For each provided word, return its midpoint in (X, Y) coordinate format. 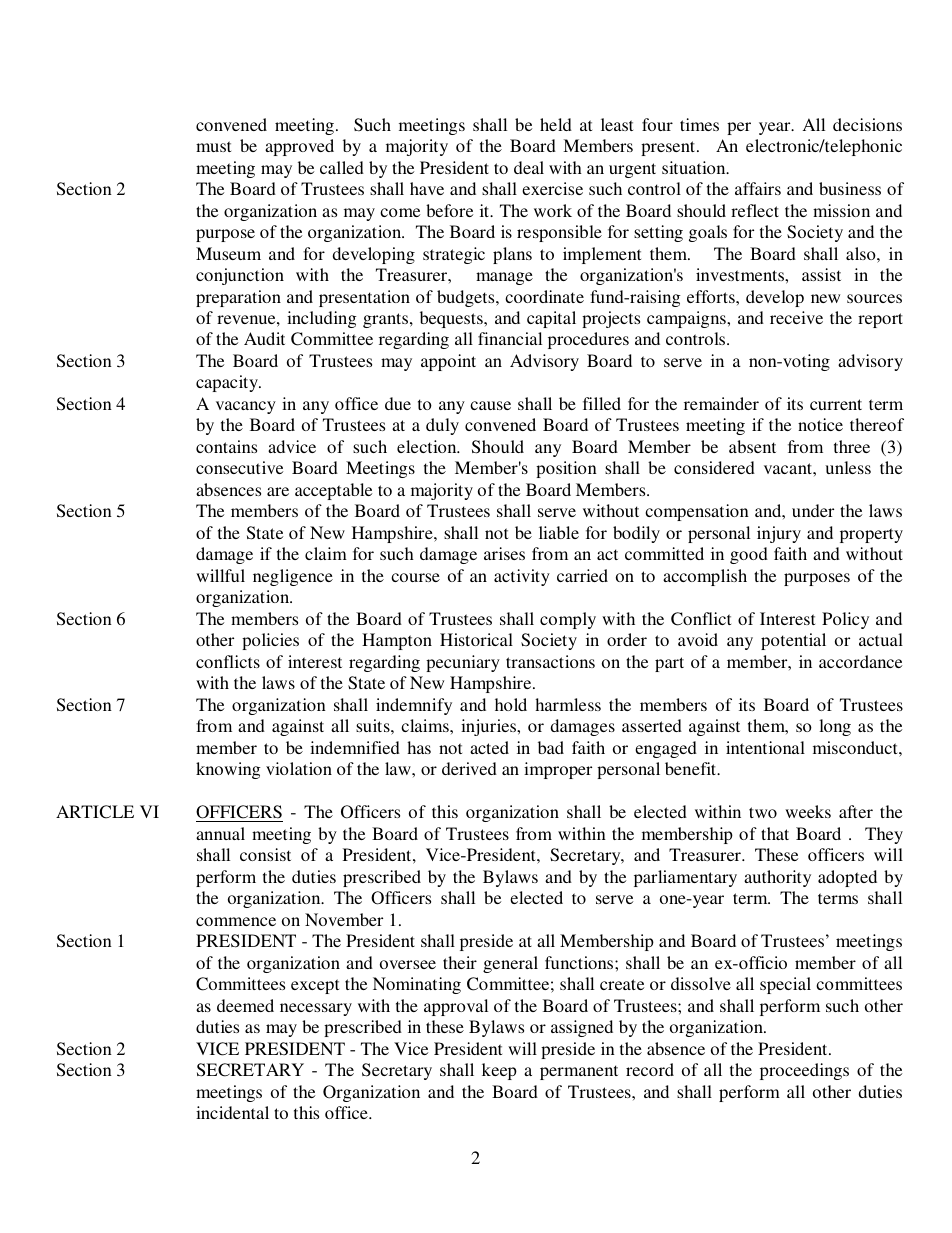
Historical (476, 639)
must (213, 146)
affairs (758, 188)
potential (793, 641)
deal (529, 167)
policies (270, 641)
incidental (232, 1112)
